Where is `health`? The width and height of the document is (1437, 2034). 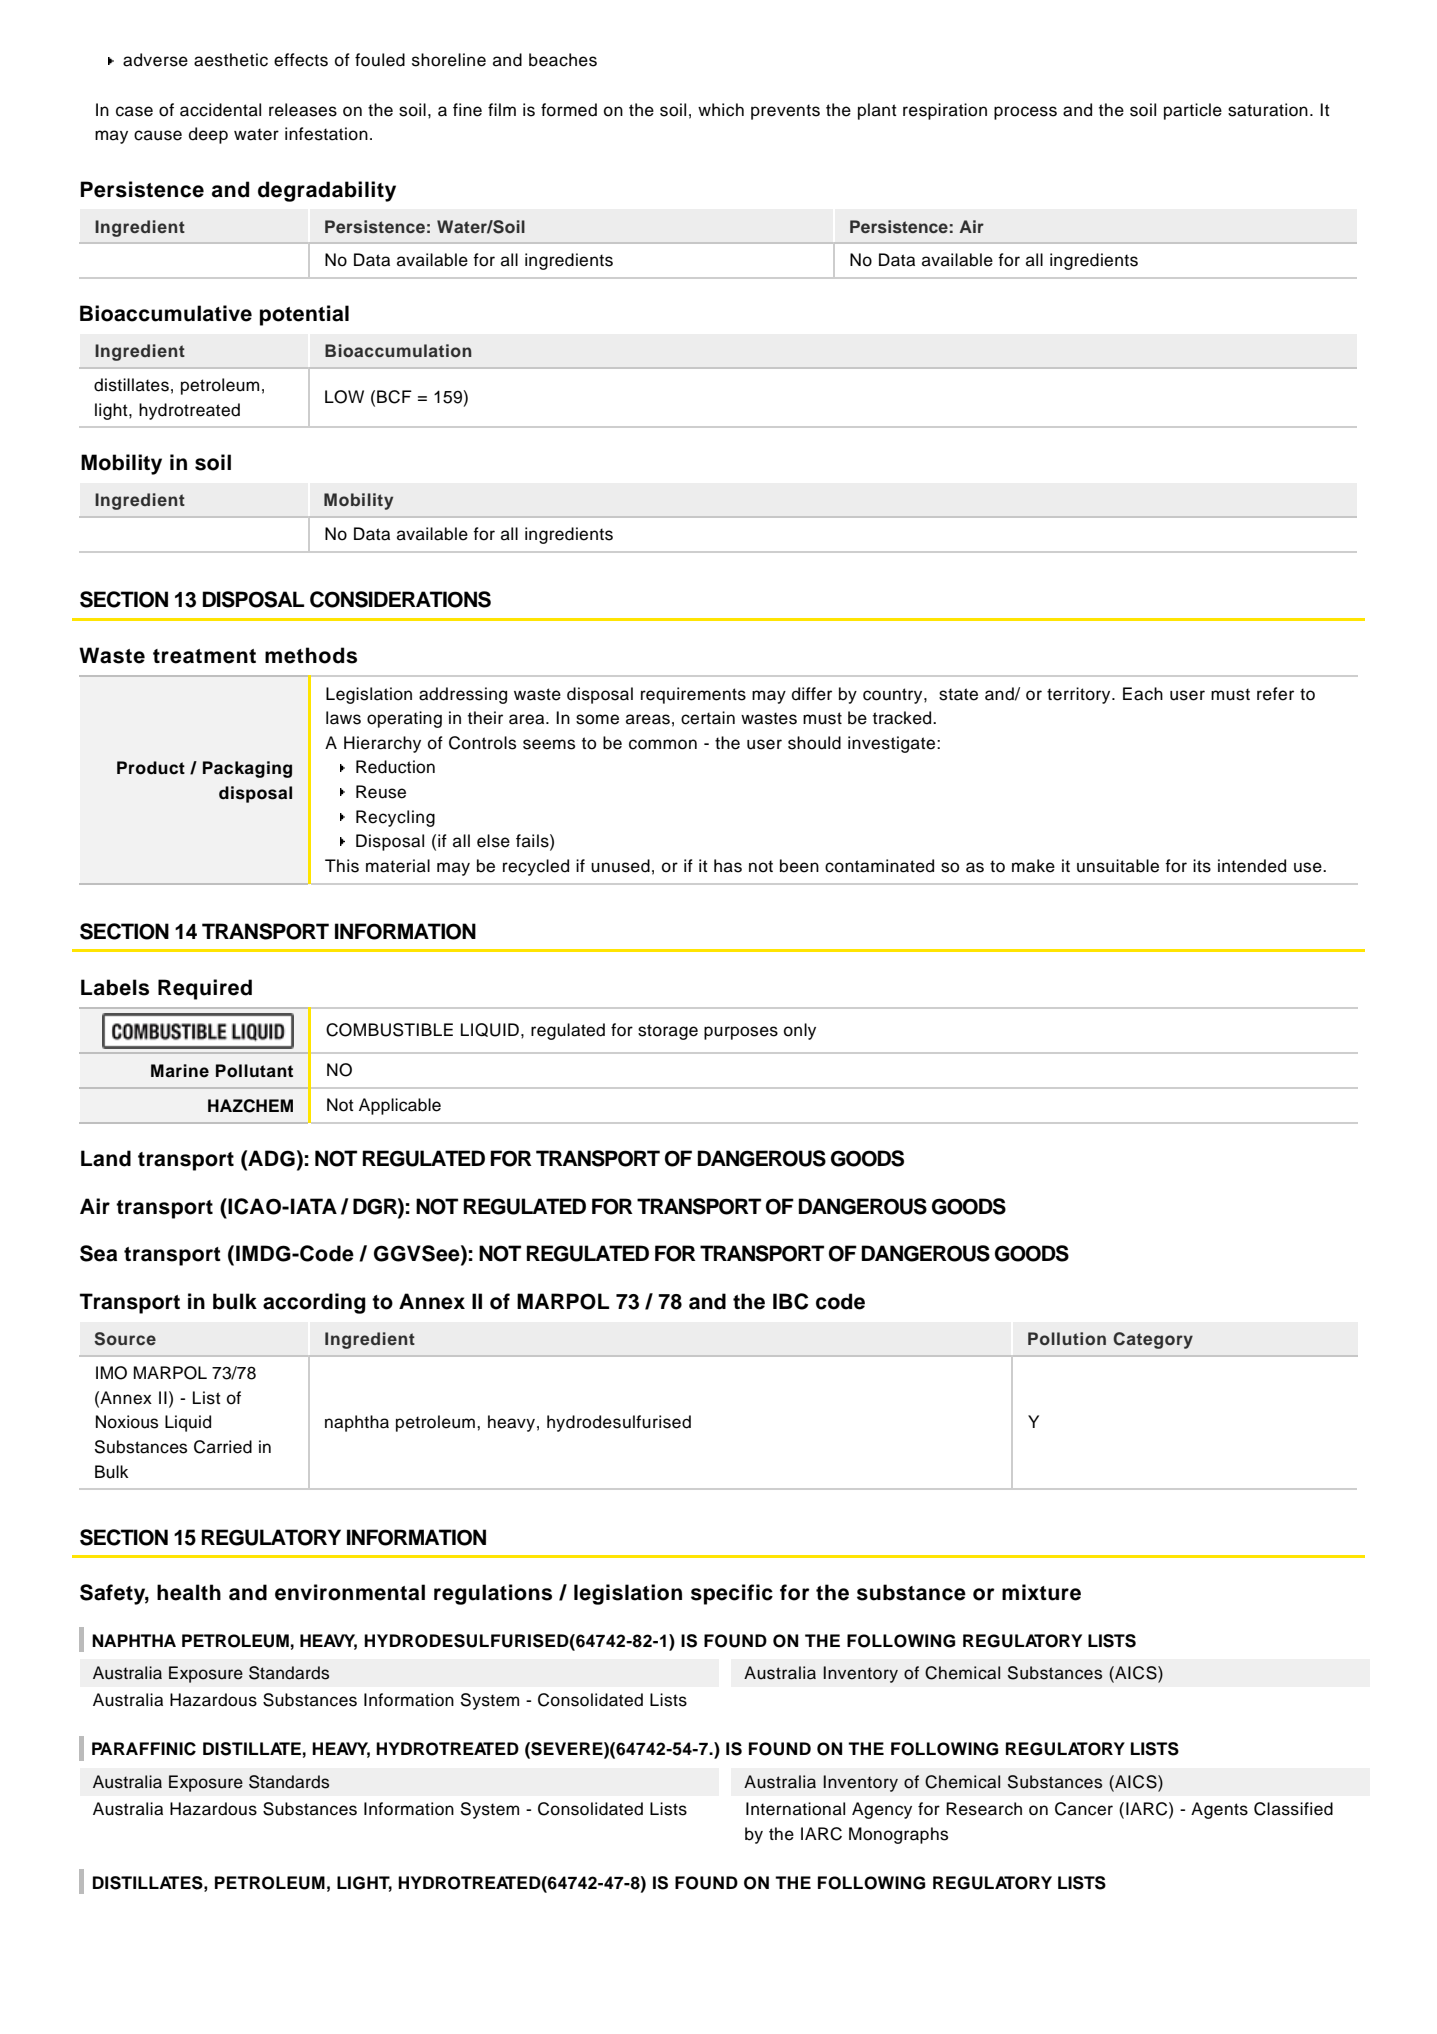 health is located at coordinates (189, 1592).
